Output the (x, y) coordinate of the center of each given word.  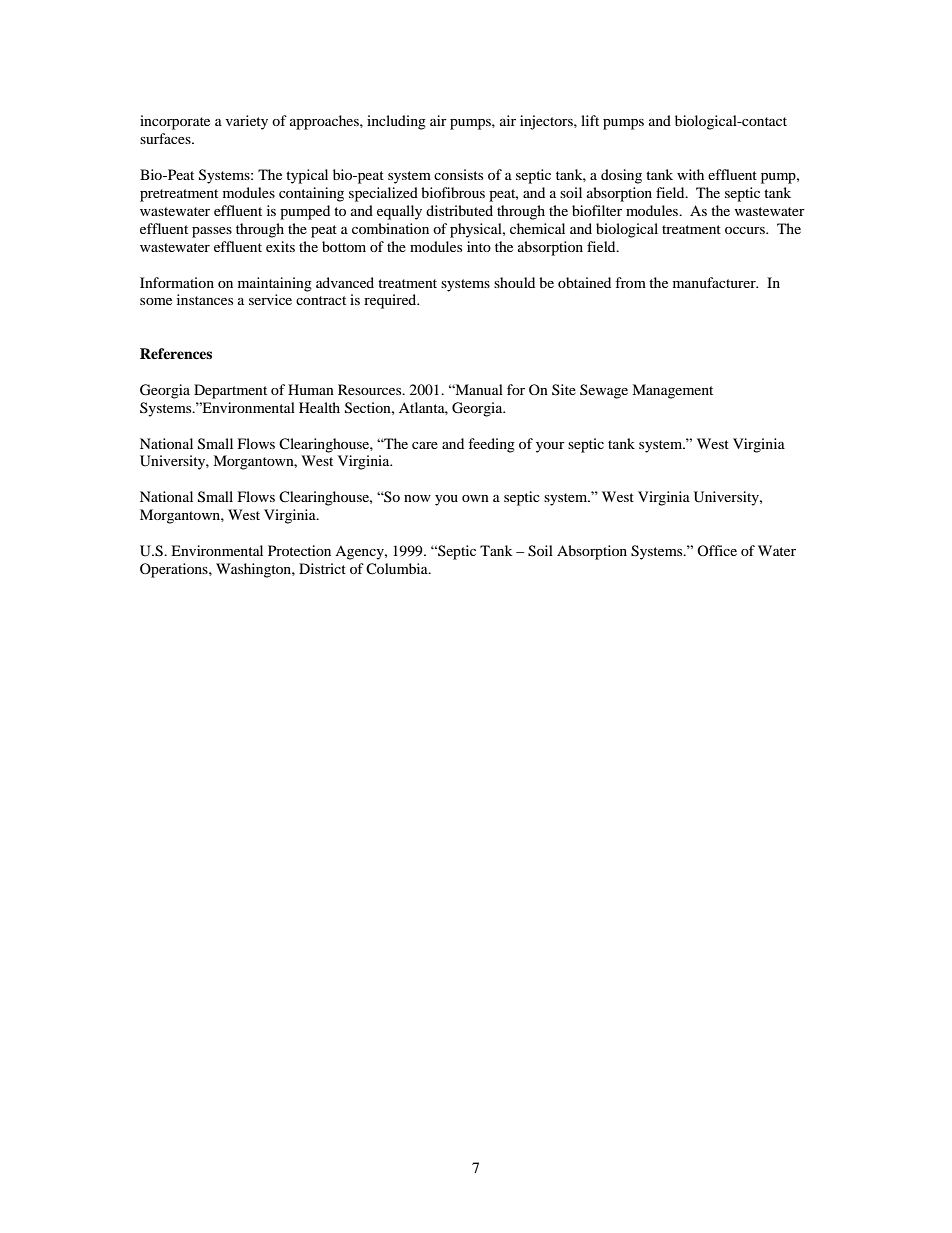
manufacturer (715, 282)
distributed (459, 210)
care (425, 445)
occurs (746, 230)
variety (247, 122)
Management (672, 391)
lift (590, 120)
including (396, 122)
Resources (371, 389)
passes (212, 232)
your (550, 447)
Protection (299, 550)
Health (319, 407)
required (391, 301)
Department (230, 391)
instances (205, 299)
